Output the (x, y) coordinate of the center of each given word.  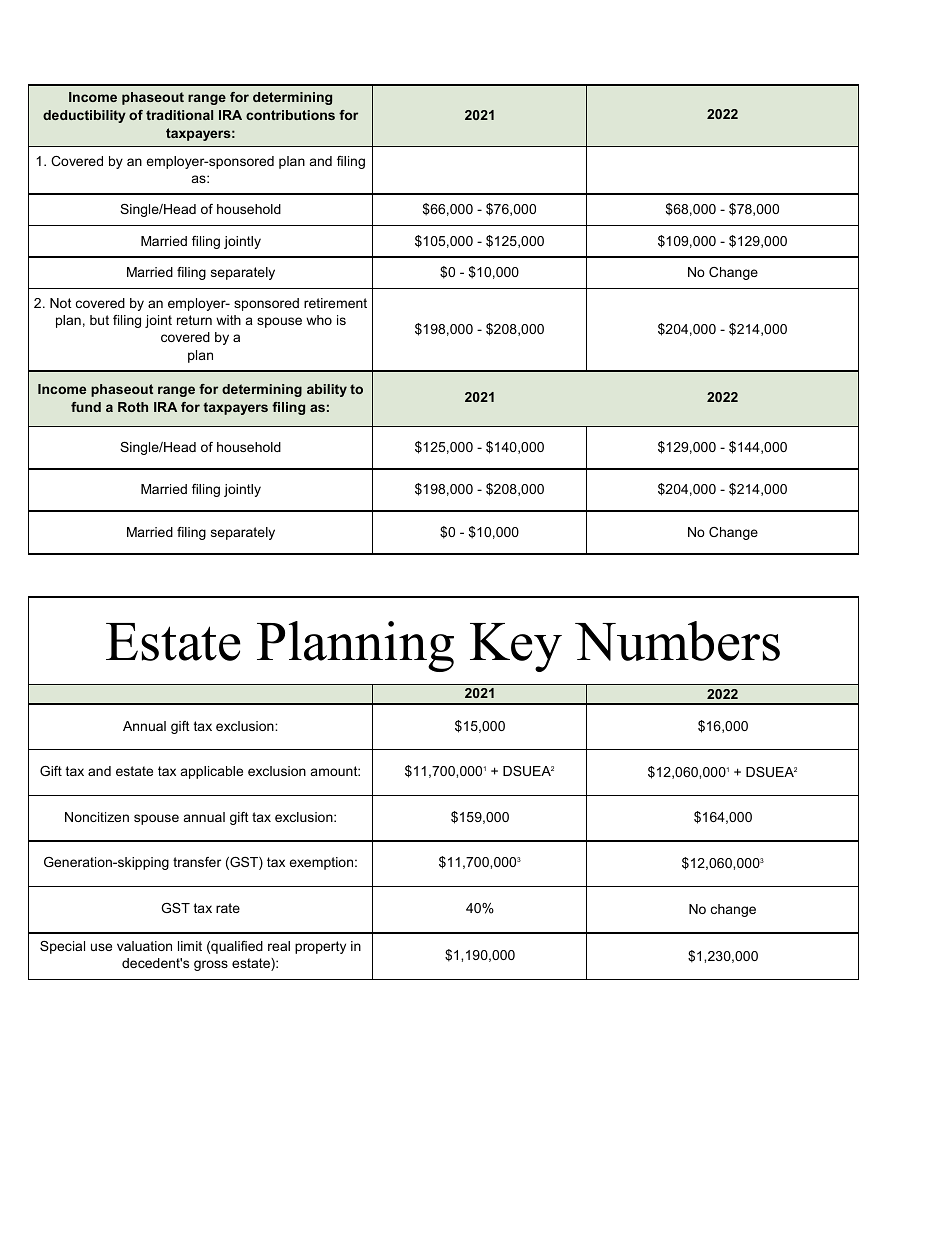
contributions (290, 115)
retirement (335, 303)
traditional (179, 115)
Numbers (677, 641)
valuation (144, 946)
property (320, 947)
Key (516, 647)
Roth (133, 407)
